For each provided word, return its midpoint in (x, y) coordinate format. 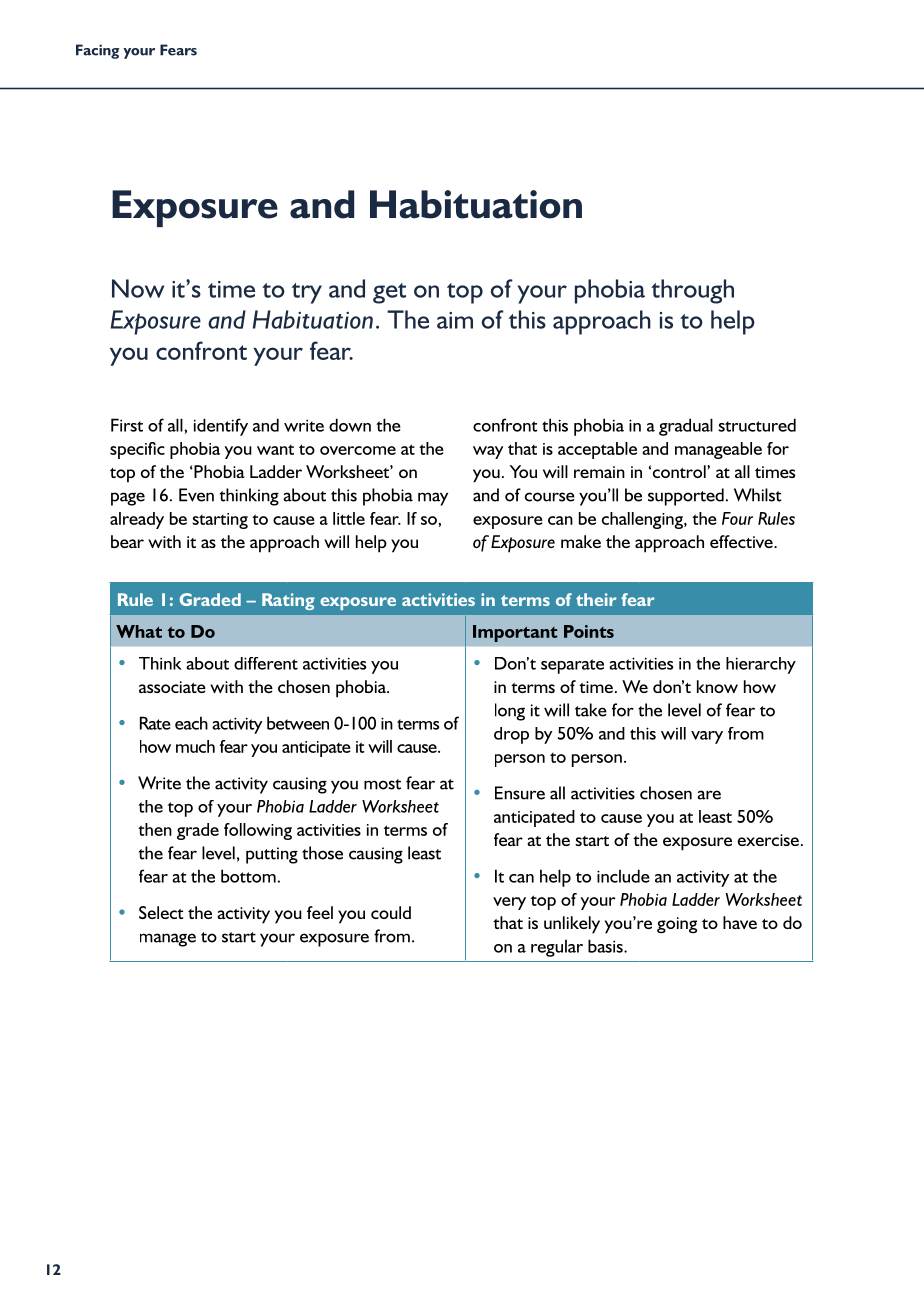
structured (757, 425)
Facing (97, 51)
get (389, 293)
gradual (686, 427)
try (307, 293)
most (382, 784)
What (139, 631)
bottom (248, 876)
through (692, 291)
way (488, 452)
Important (515, 633)
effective (742, 541)
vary (707, 737)
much (195, 746)
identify (221, 427)
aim (455, 320)
